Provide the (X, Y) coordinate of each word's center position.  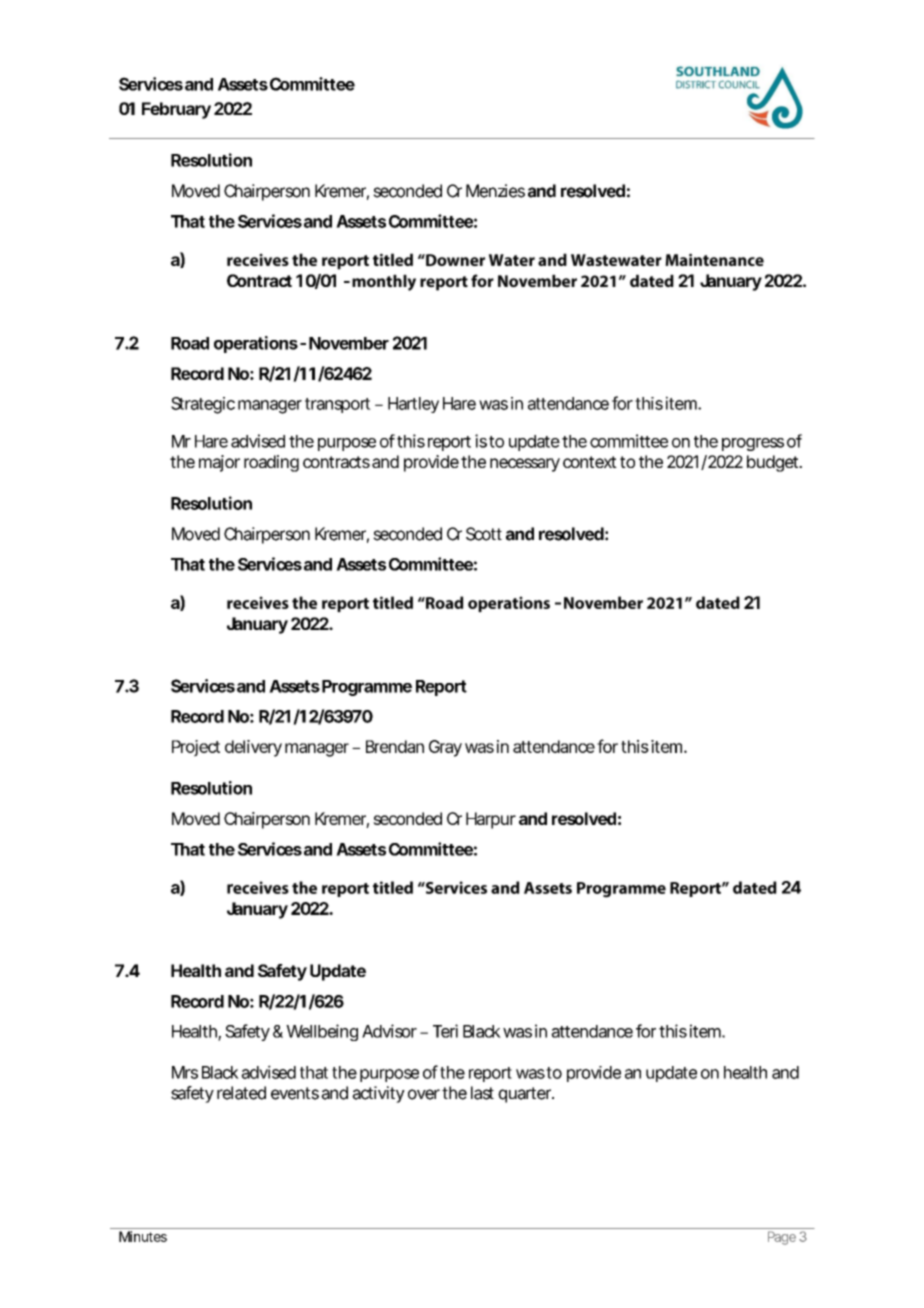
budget (773, 463)
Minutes (143, 1236)
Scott (484, 534)
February (176, 110)
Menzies (495, 191)
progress (753, 444)
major (219, 463)
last (482, 1093)
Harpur (491, 820)
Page (782, 1238)
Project (196, 748)
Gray (445, 748)
